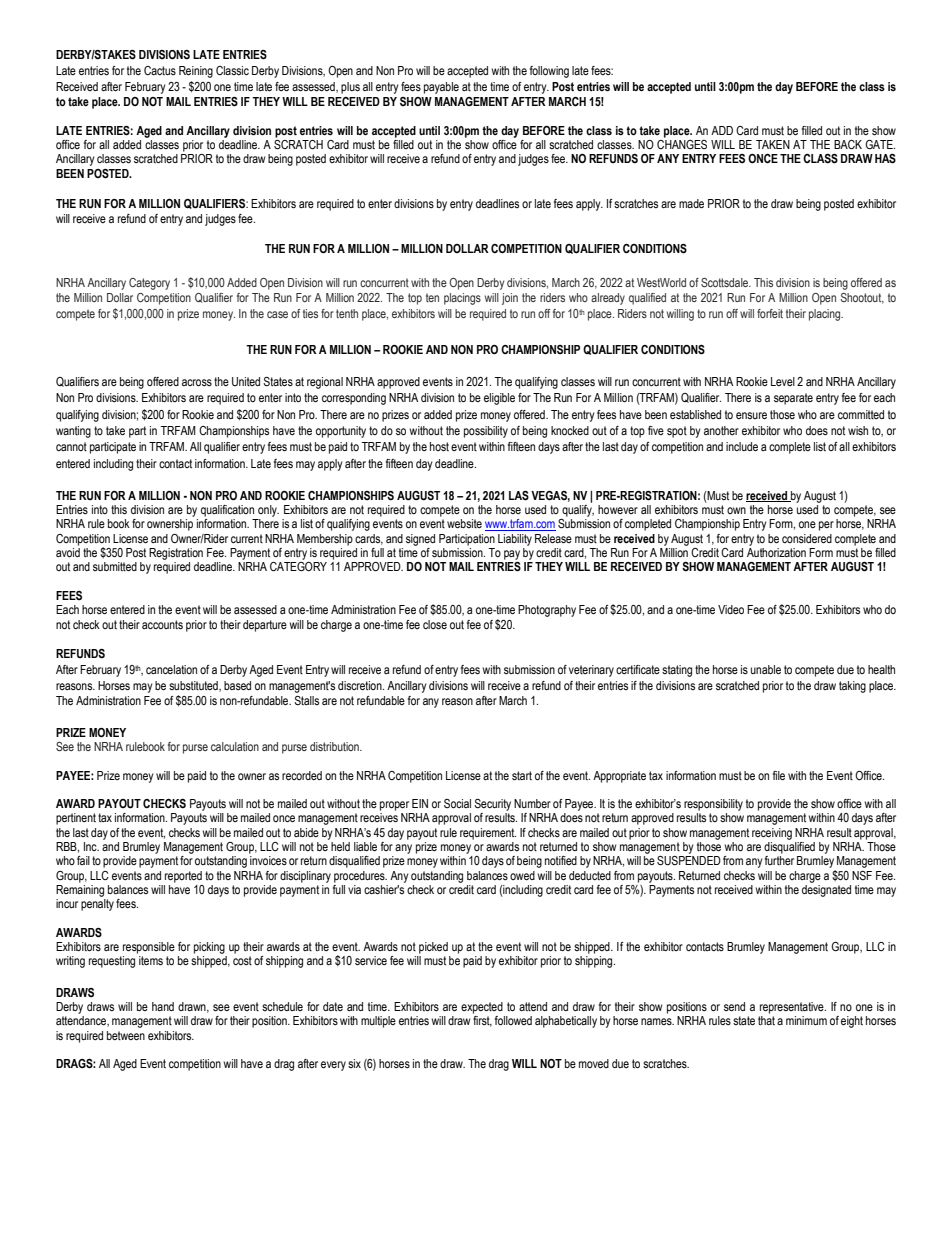 This screenshot has height=1233, width=952. Describe the element at coordinates (441, 88) in the screenshot. I see `payable` at that location.
